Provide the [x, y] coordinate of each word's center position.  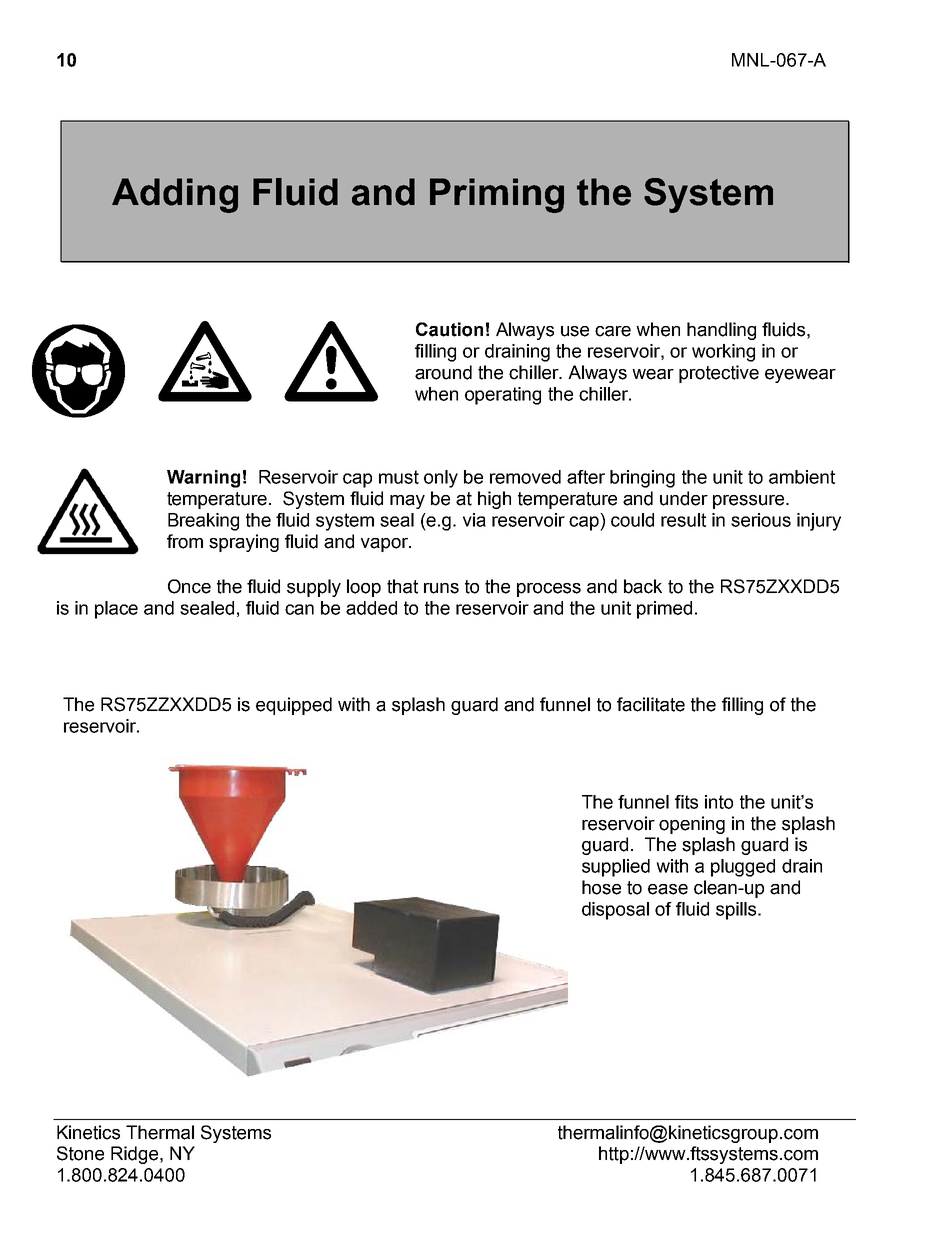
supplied [616, 868]
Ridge [134, 1155]
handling [721, 331]
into [719, 802]
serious [761, 520]
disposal [615, 911]
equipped [294, 706]
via [474, 520]
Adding [175, 195]
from [185, 541]
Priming [497, 195]
